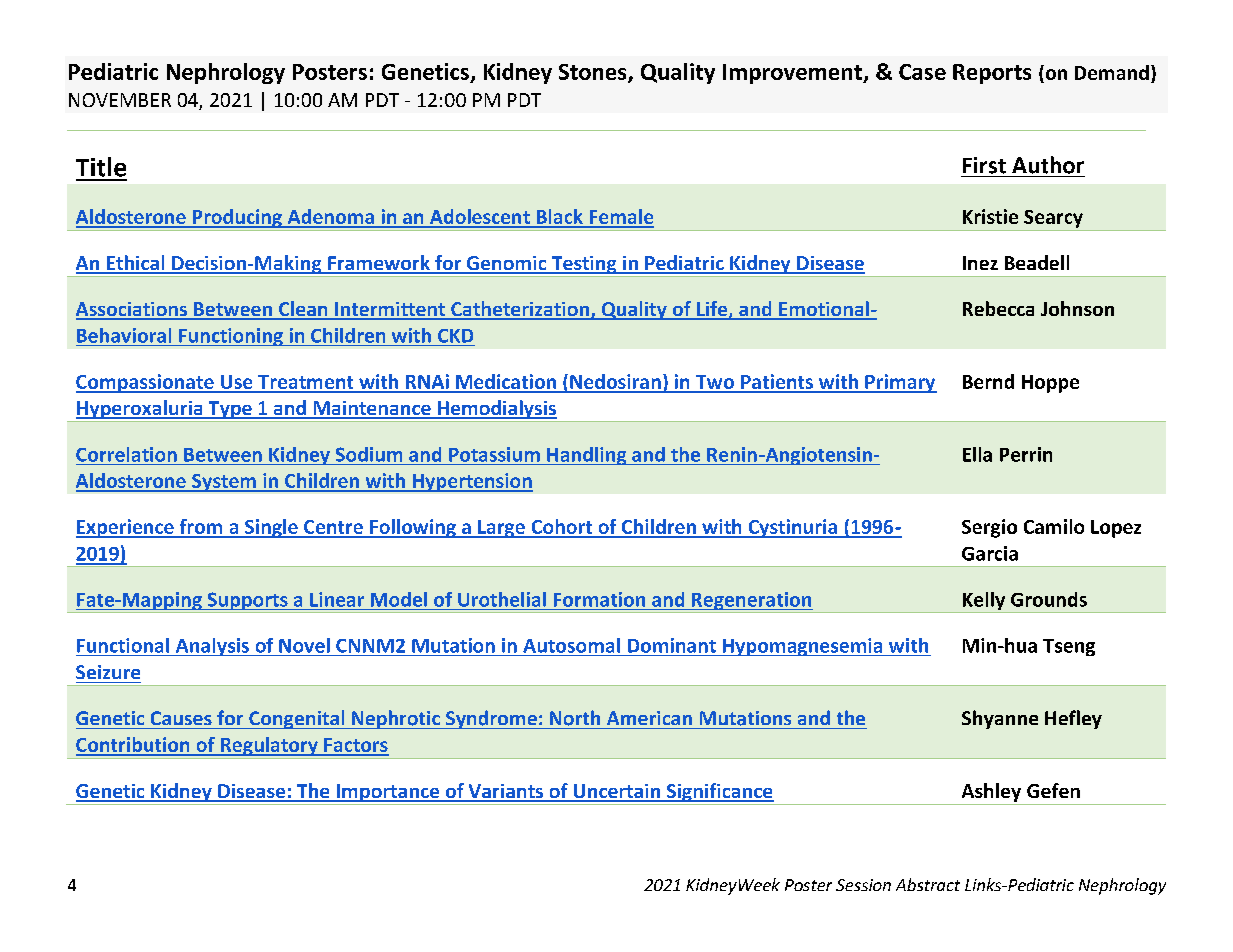  What do you see at coordinates (126, 454) in the document?
I see `Correlation` at bounding box center [126, 454].
